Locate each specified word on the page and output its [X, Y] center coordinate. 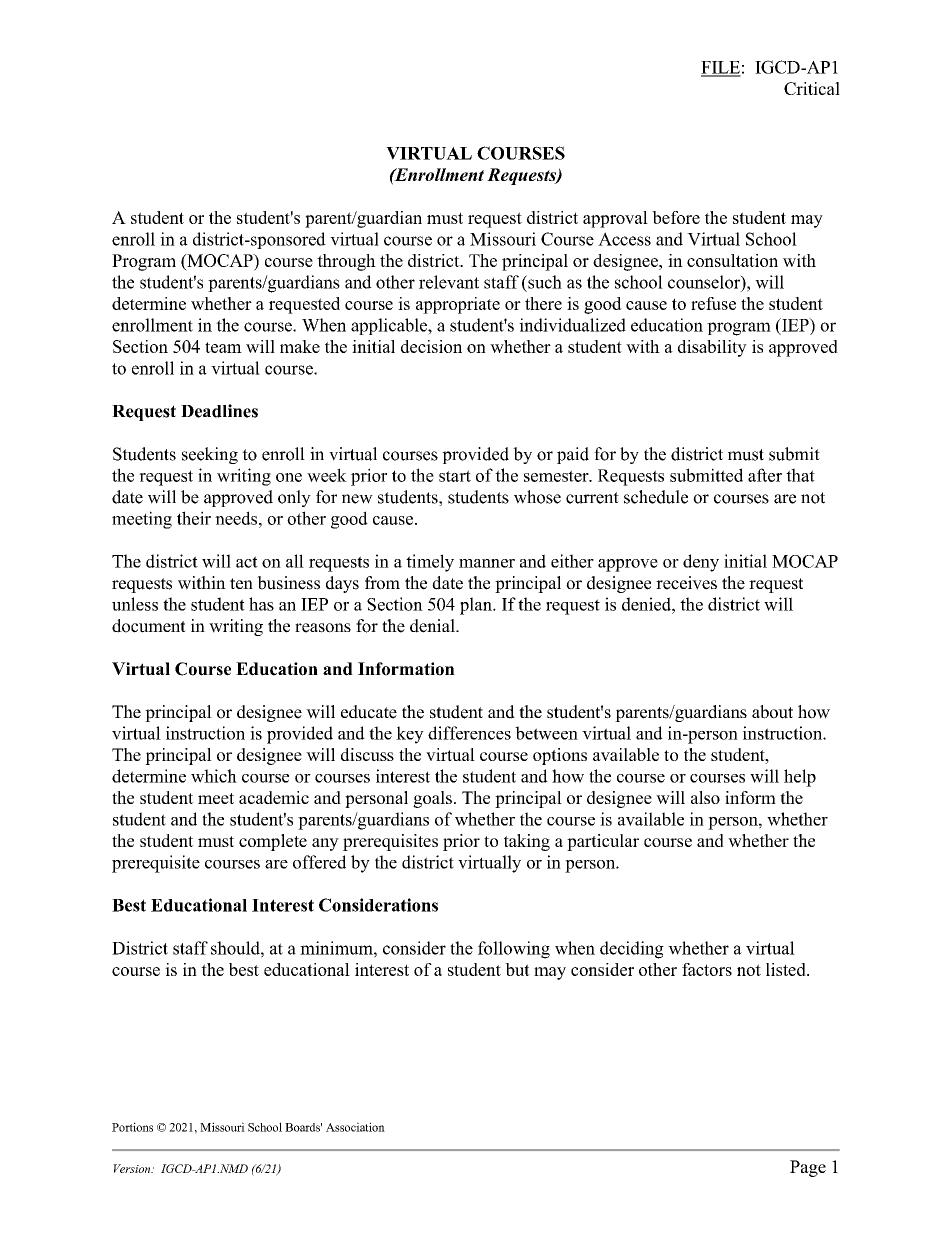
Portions [132, 1127]
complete [273, 842]
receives [686, 583]
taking [527, 842]
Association [355, 1127]
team [223, 347]
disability [712, 348]
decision [431, 346]
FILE [721, 68]
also [705, 797]
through [346, 262]
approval [615, 219]
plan [477, 606]
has [261, 604]
